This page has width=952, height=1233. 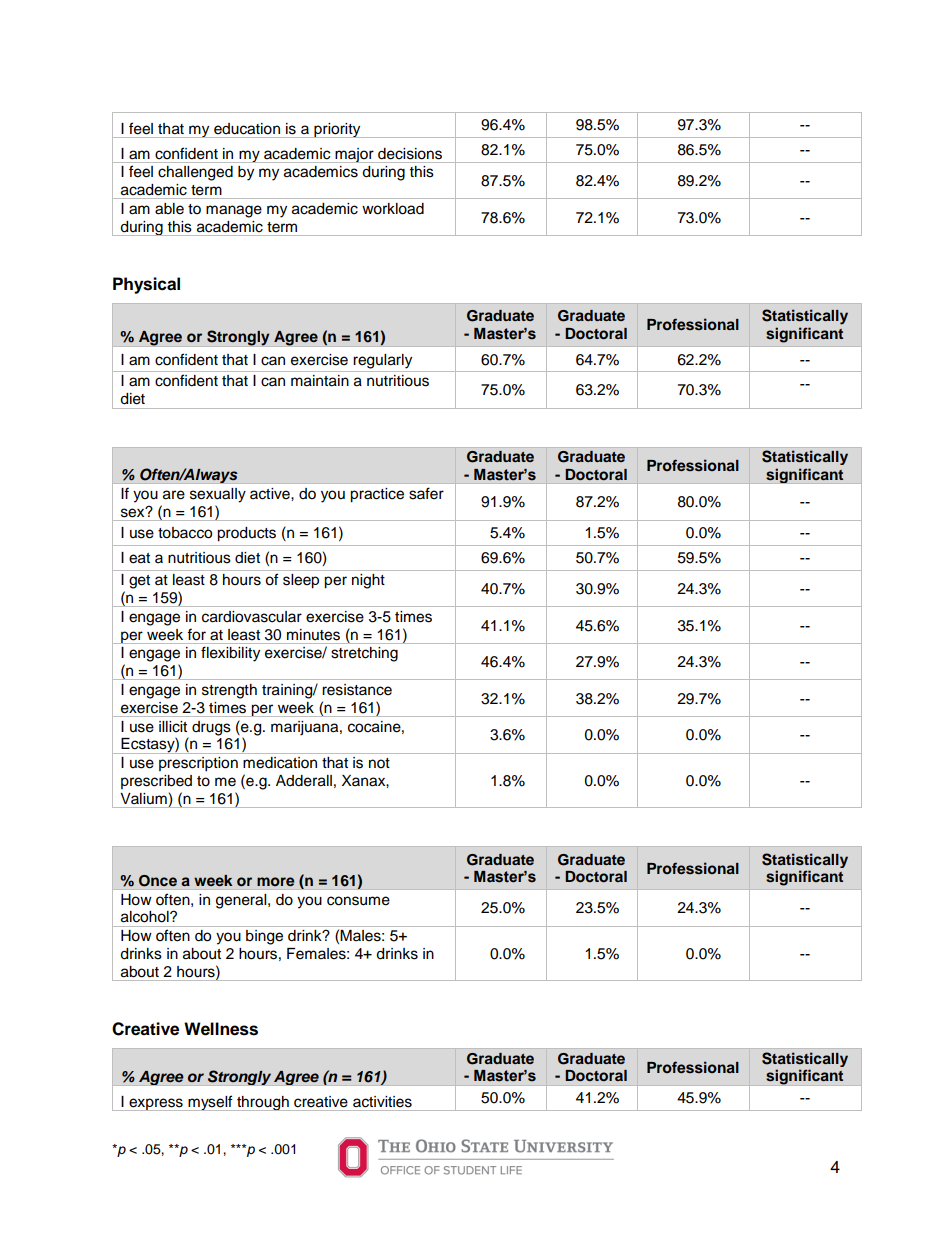 I want to click on Once, so click(x=158, y=881).
